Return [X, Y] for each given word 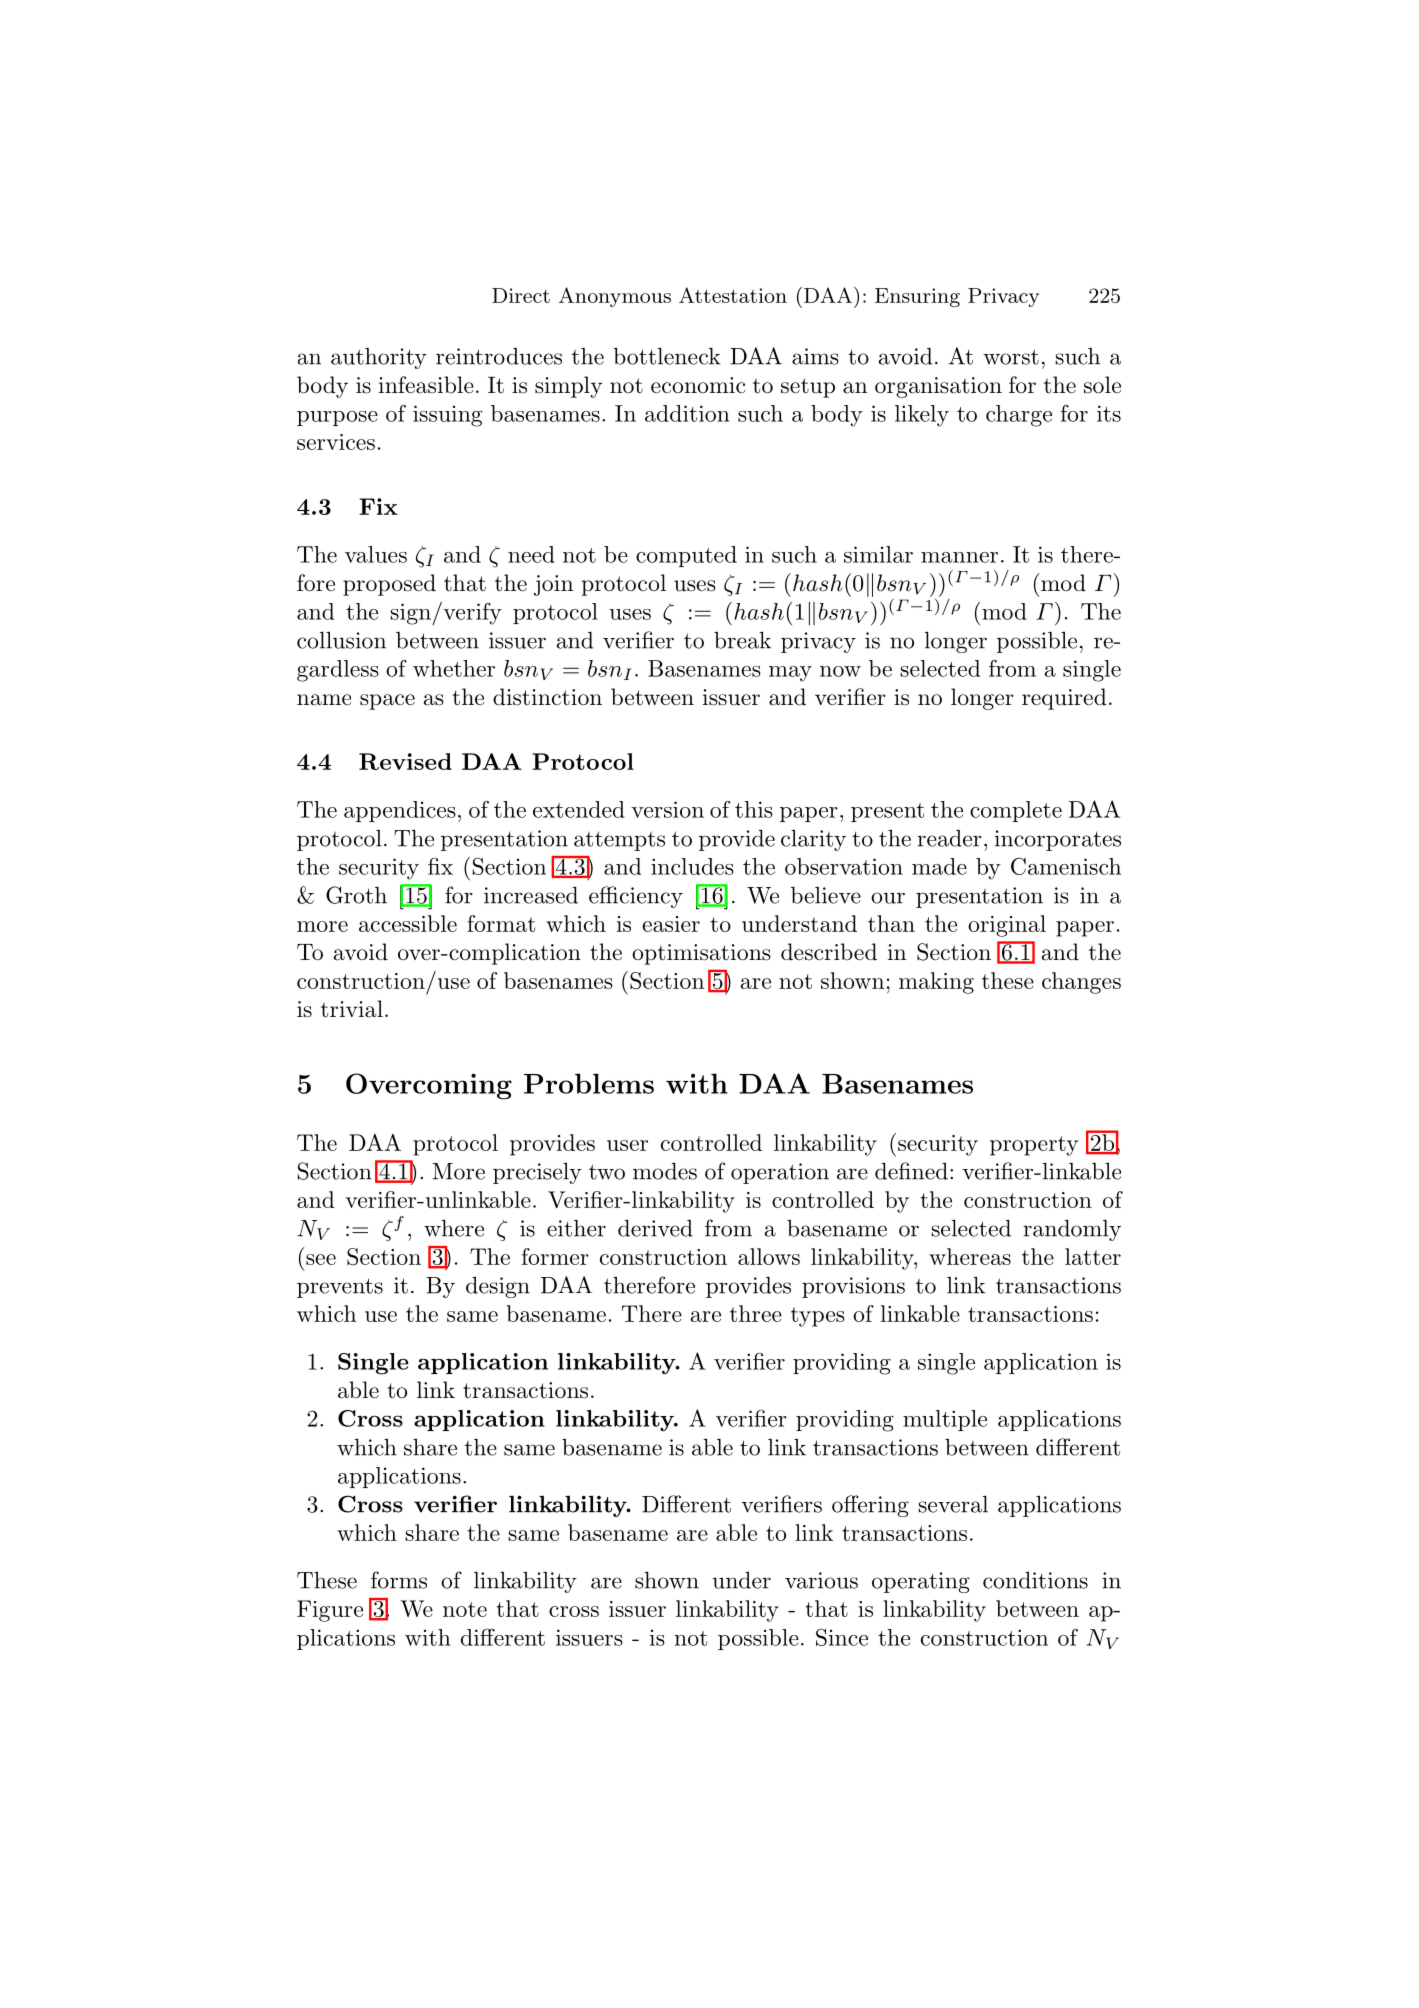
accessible [408, 923]
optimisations [701, 954]
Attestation [733, 295]
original [1007, 926]
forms [399, 1580]
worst [1011, 357]
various [821, 1580]
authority [379, 358]
